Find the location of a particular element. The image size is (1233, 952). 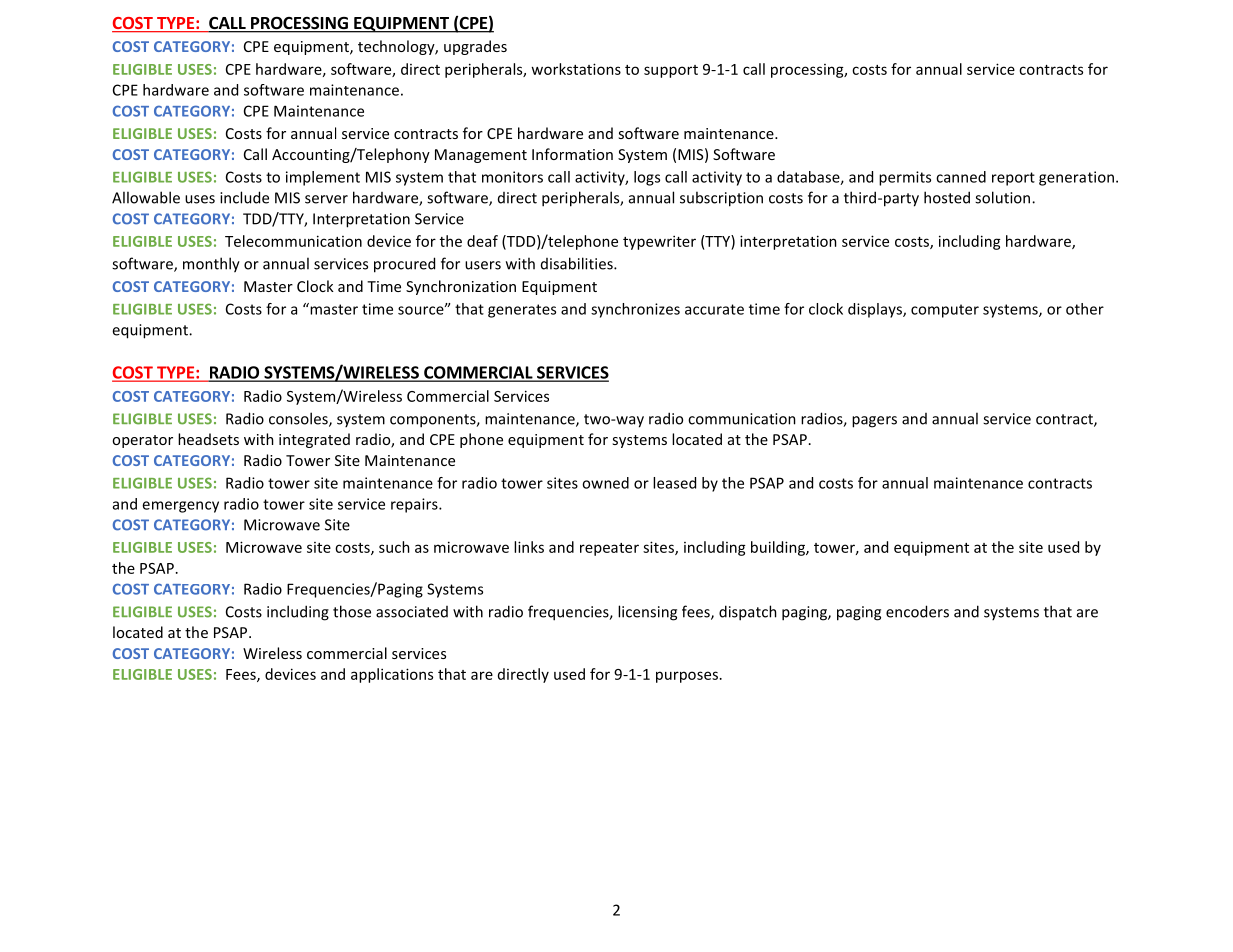

headsets is located at coordinates (208, 439).
